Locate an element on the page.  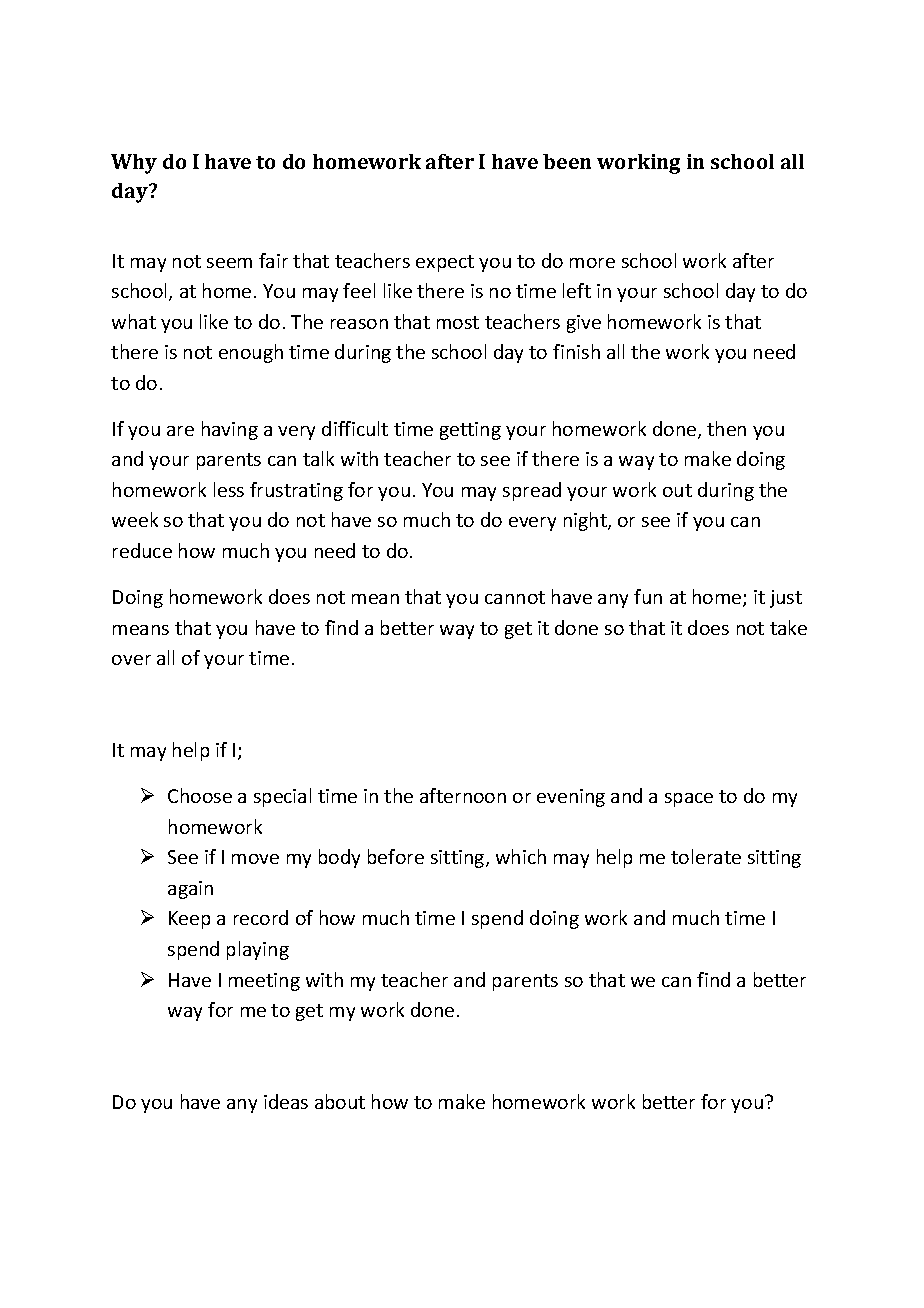
evening is located at coordinates (571, 798).
